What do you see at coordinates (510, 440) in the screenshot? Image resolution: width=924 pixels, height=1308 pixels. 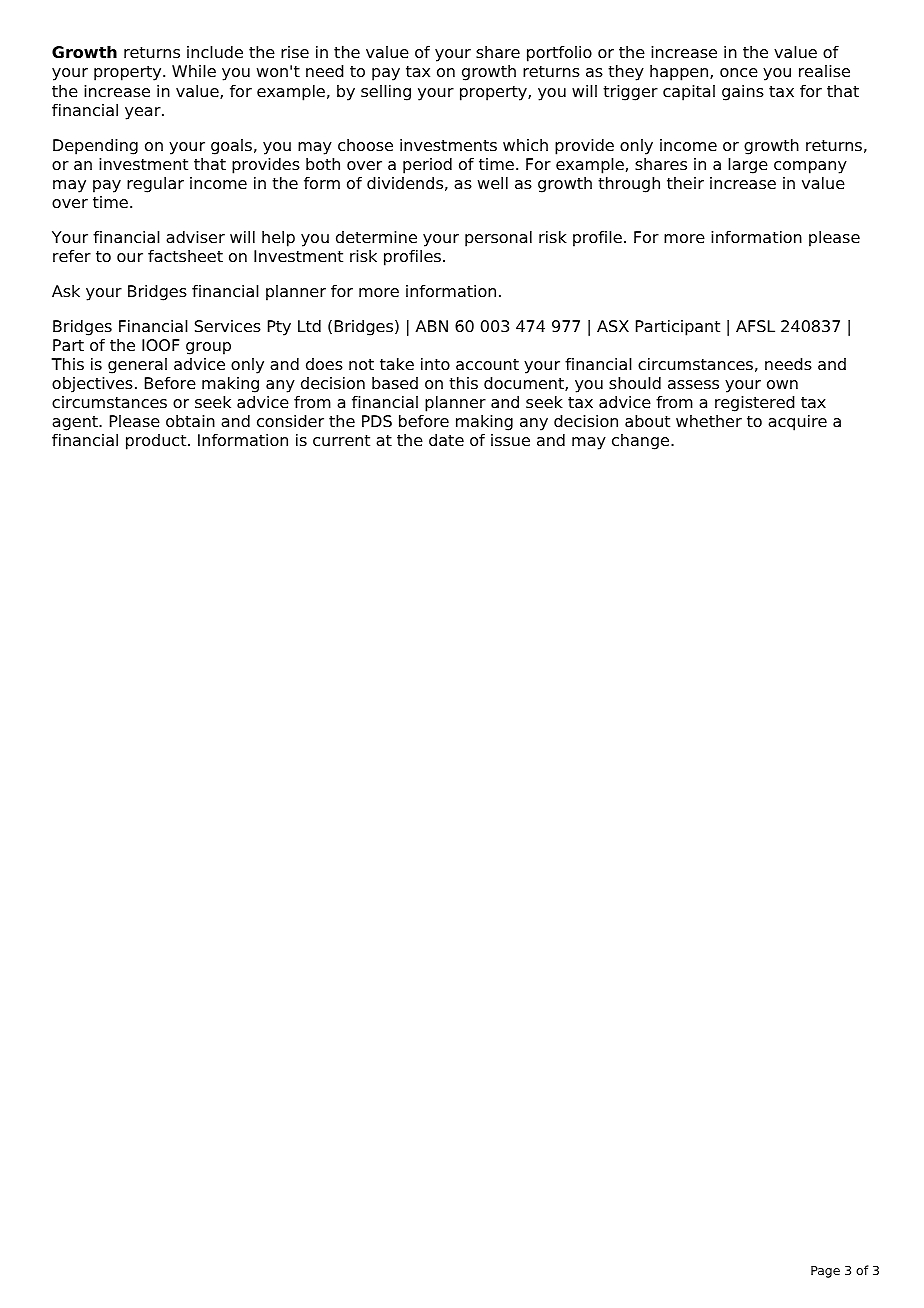 I see `issue` at bounding box center [510, 440].
